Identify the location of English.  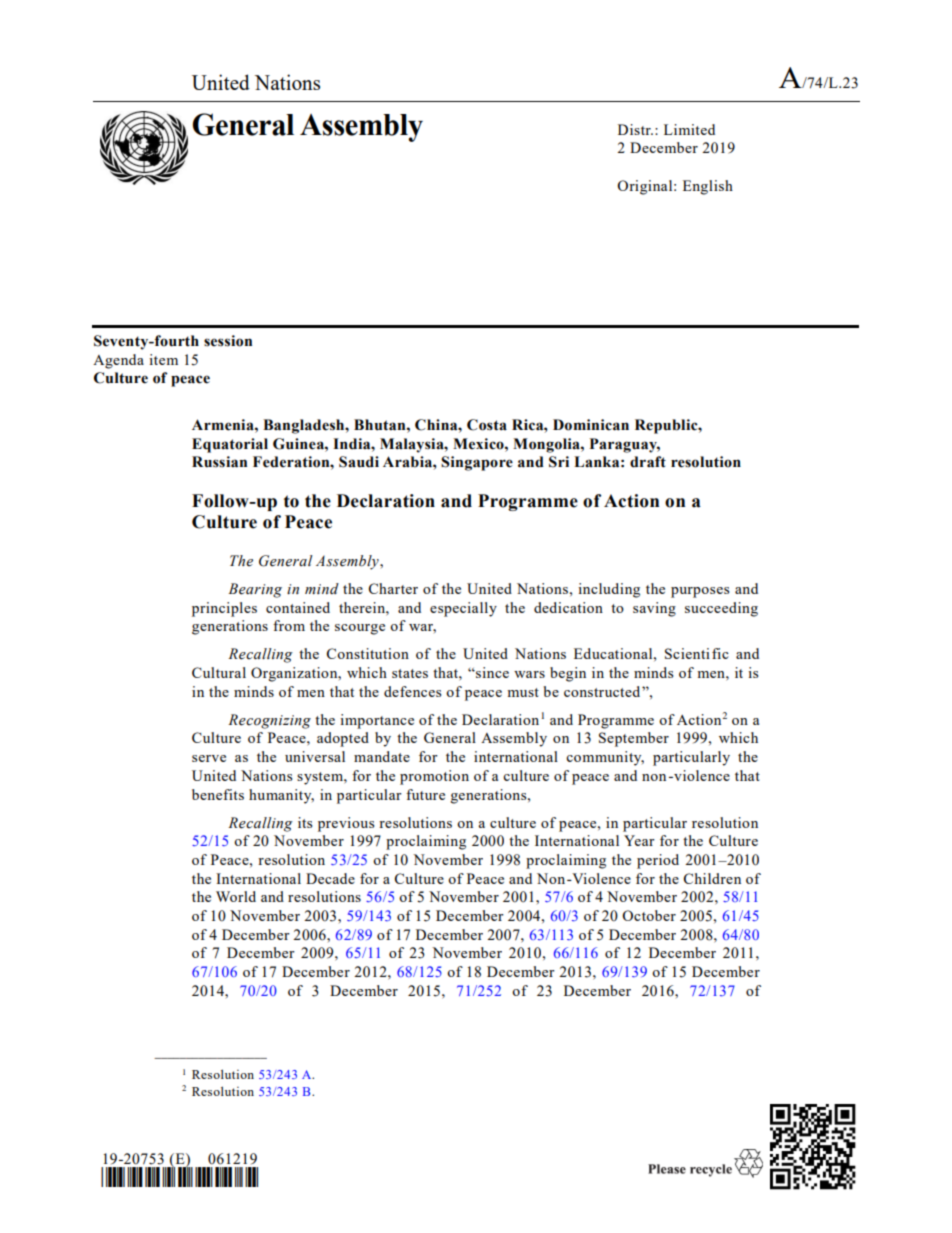
(708, 187).
